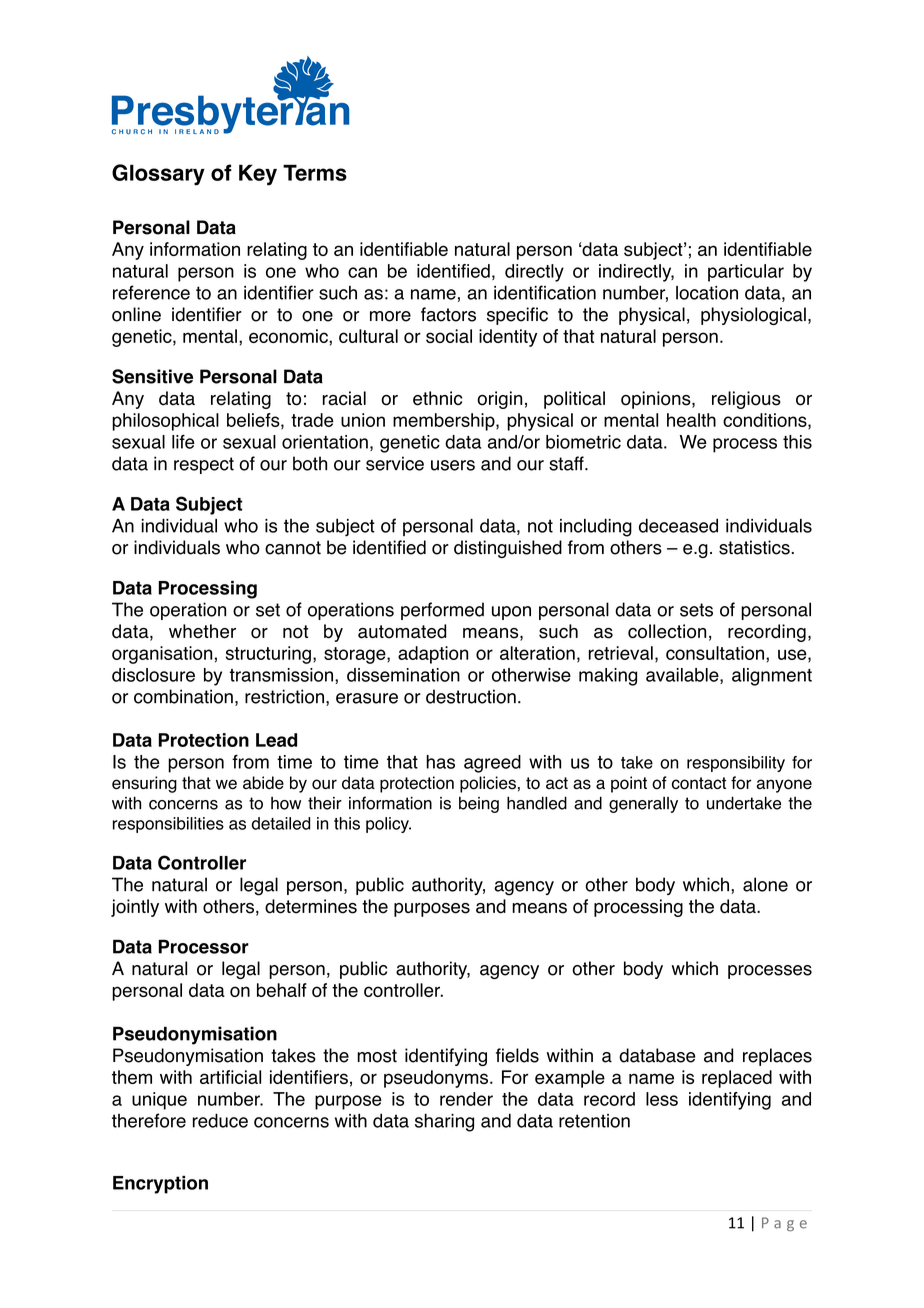 The image size is (924, 1308). Describe the element at coordinates (448, 314) in the document. I see `factors` at that location.
